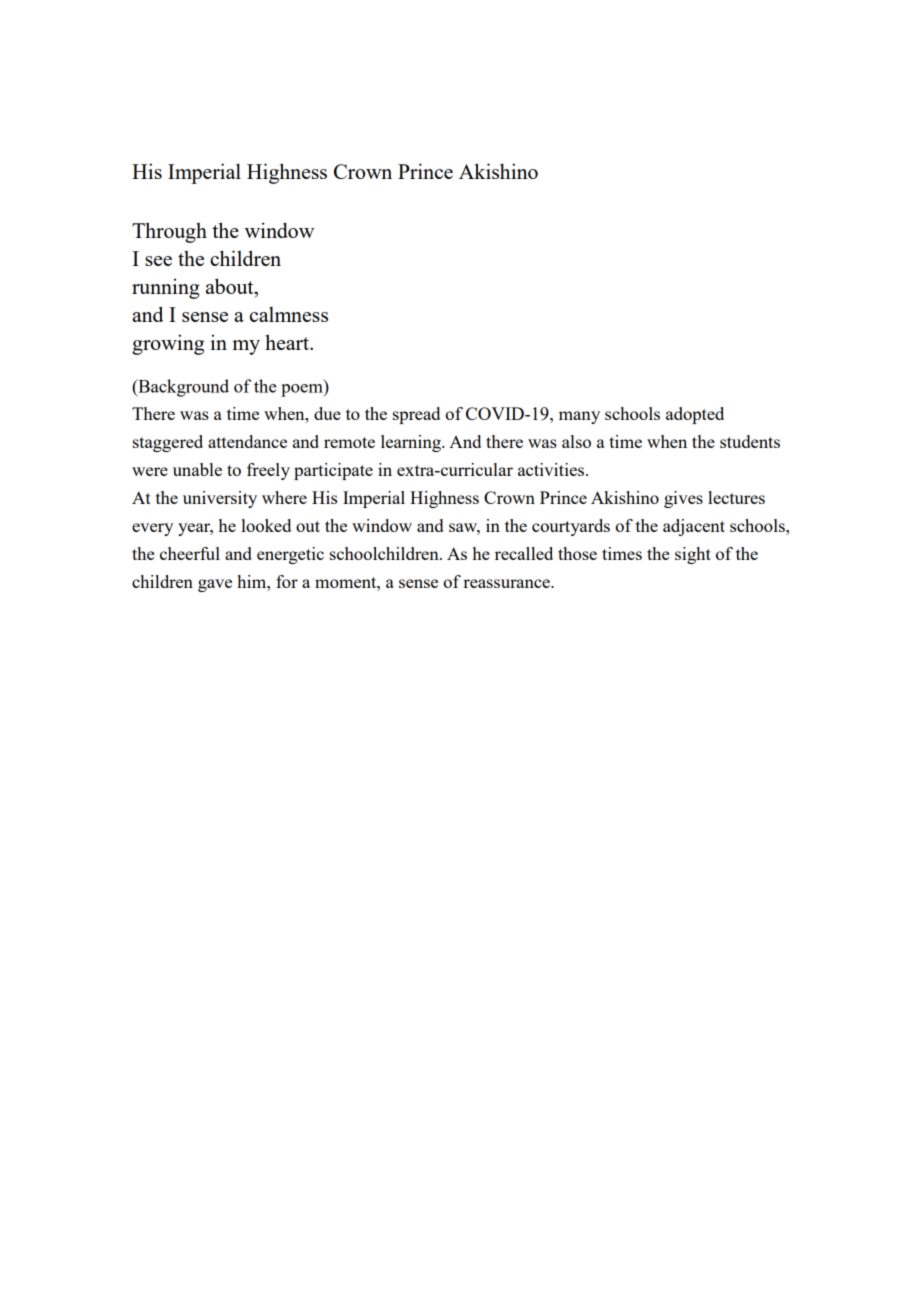  I want to click on reassurance, so click(507, 583).
